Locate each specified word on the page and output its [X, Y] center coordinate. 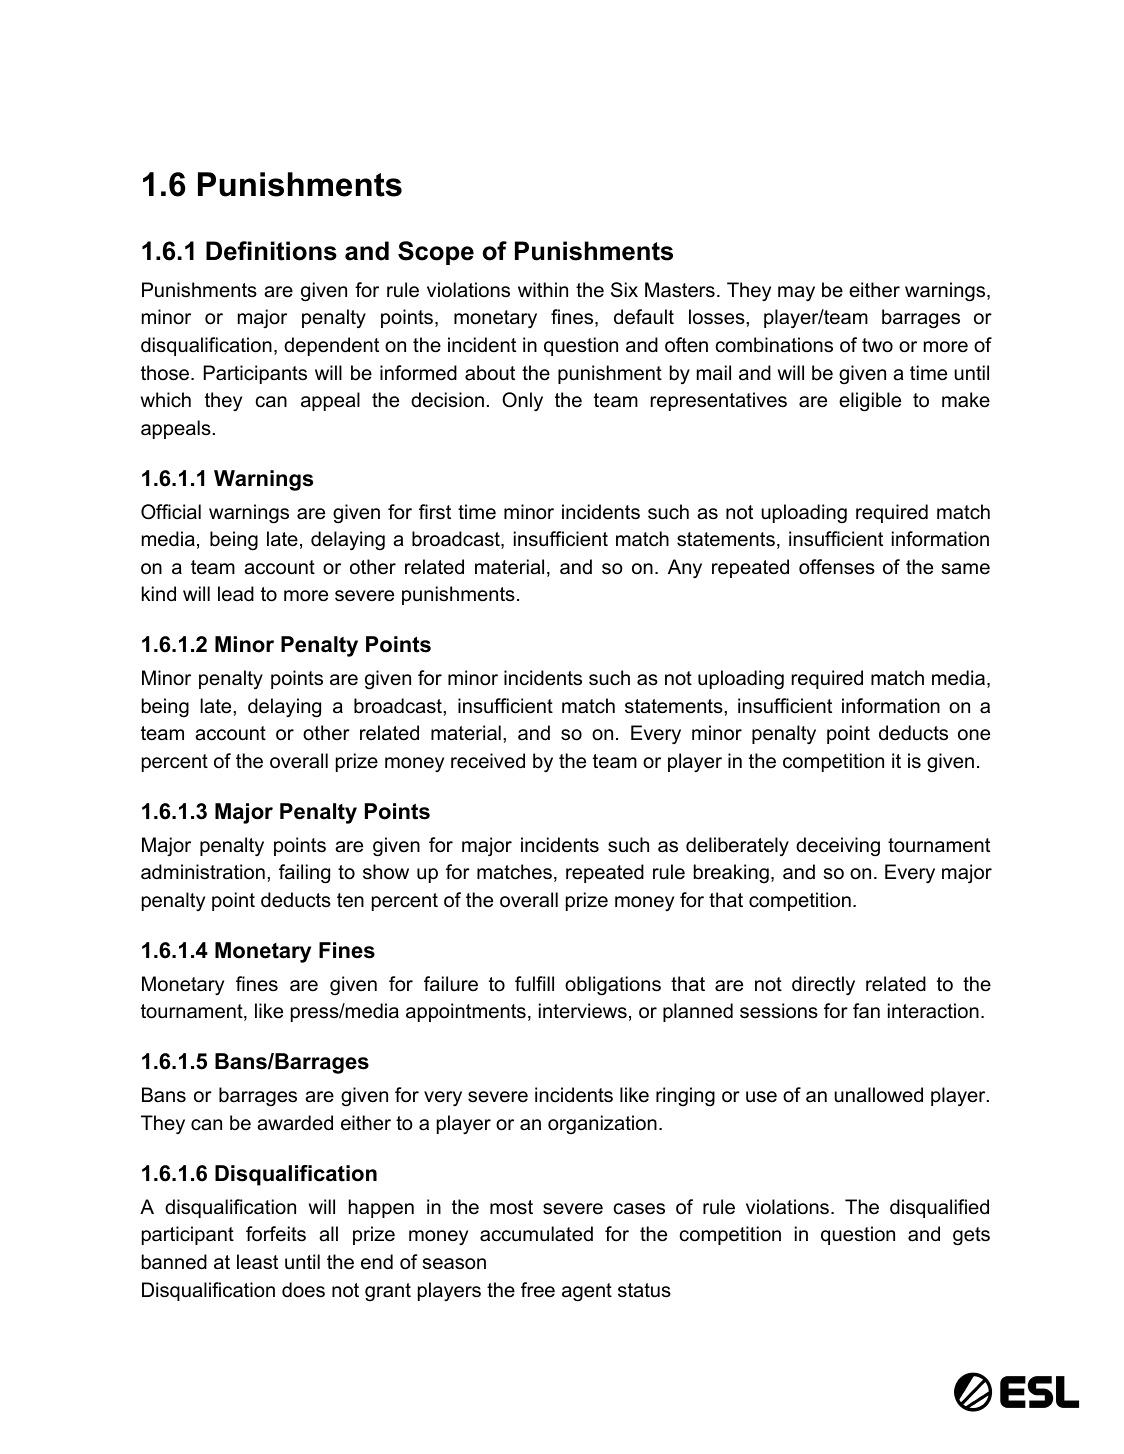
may [796, 293]
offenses [837, 567]
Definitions [271, 251]
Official [171, 512]
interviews [583, 1011]
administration [203, 872]
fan [866, 1010]
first [435, 512]
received [488, 761]
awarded [295, 1123]
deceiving [838, 847]
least [257, 1262]
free [538, 1290]
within [543, 289]
